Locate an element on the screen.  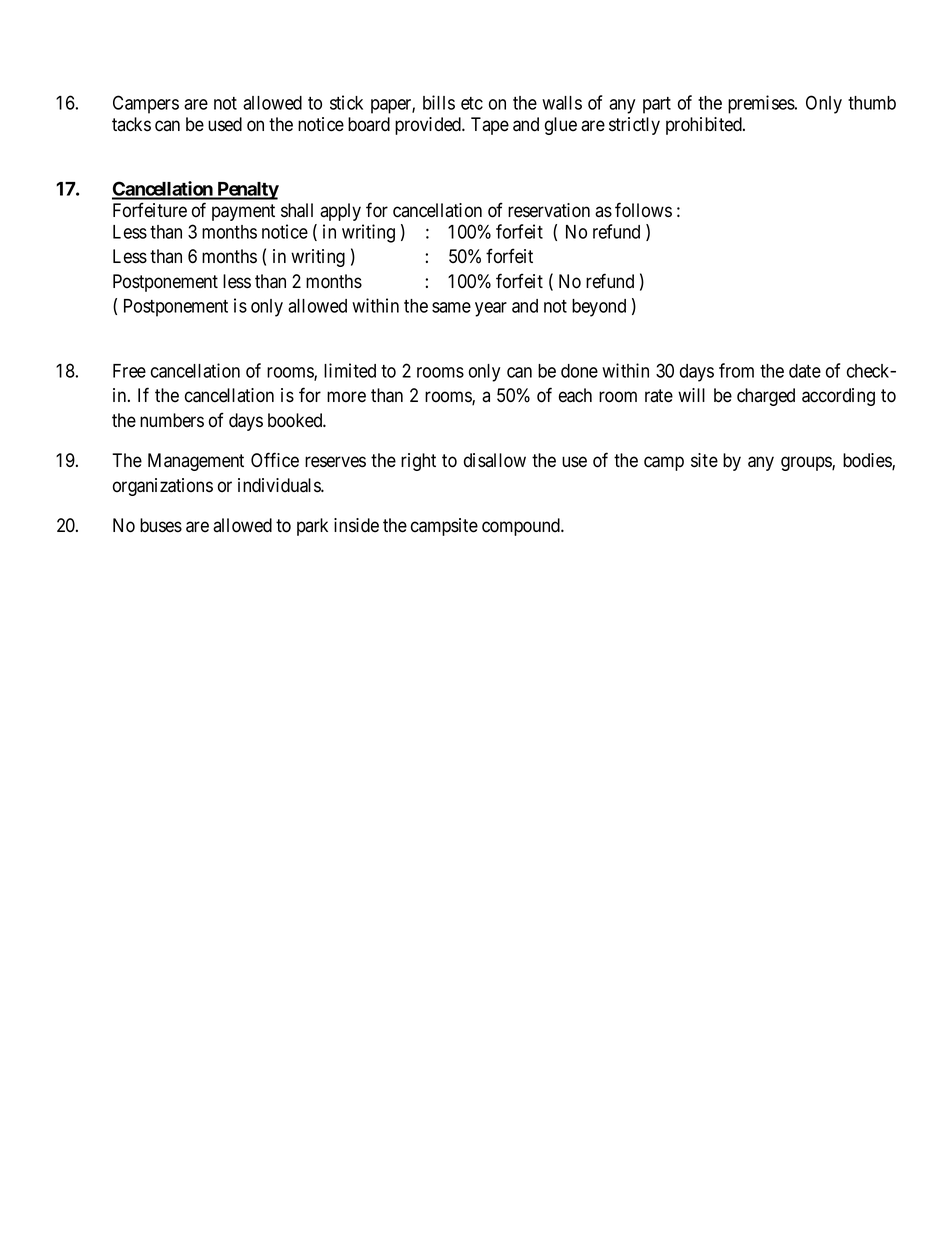
payment is located at coordinates (243, 212).
